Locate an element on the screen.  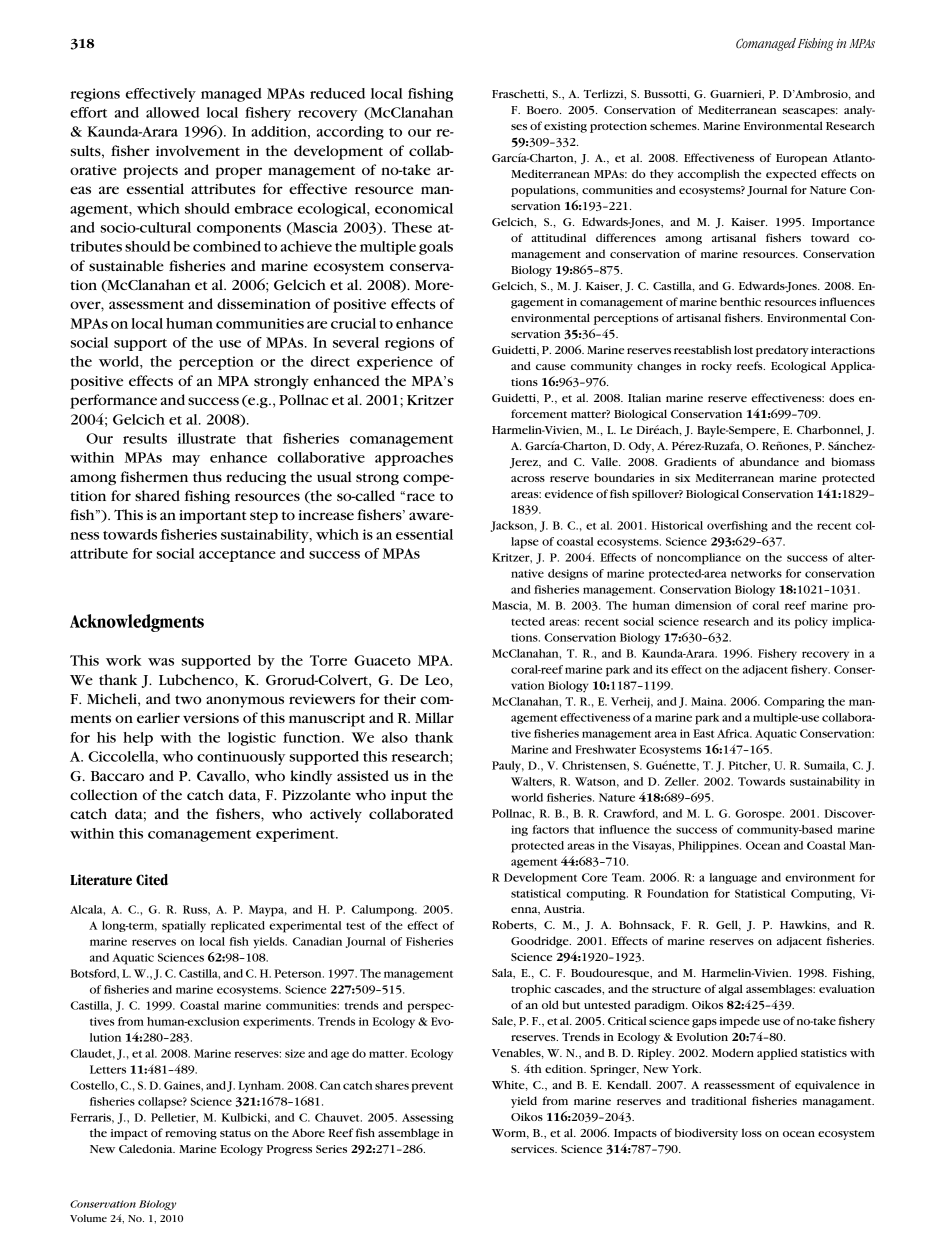
services is located at coordinates (534, 1149).
